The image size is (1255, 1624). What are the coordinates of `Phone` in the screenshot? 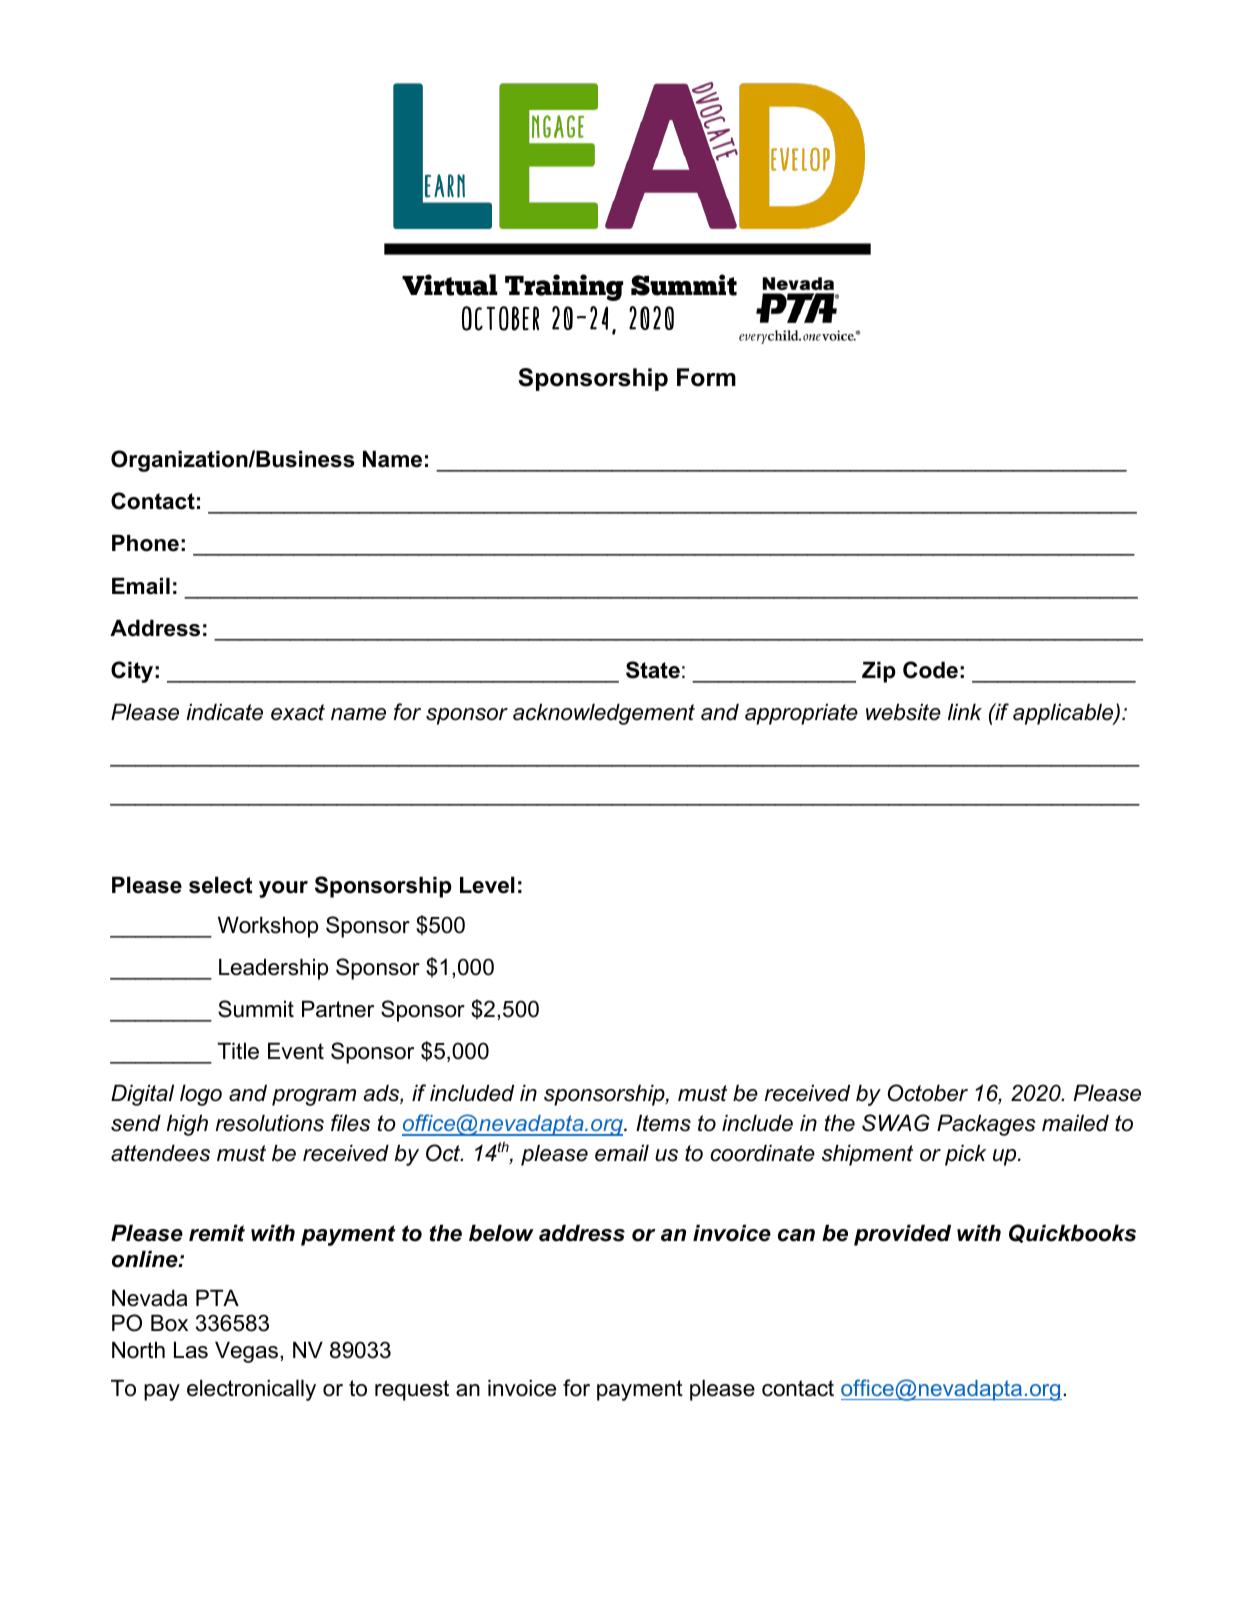 It's located at (145, 543).
